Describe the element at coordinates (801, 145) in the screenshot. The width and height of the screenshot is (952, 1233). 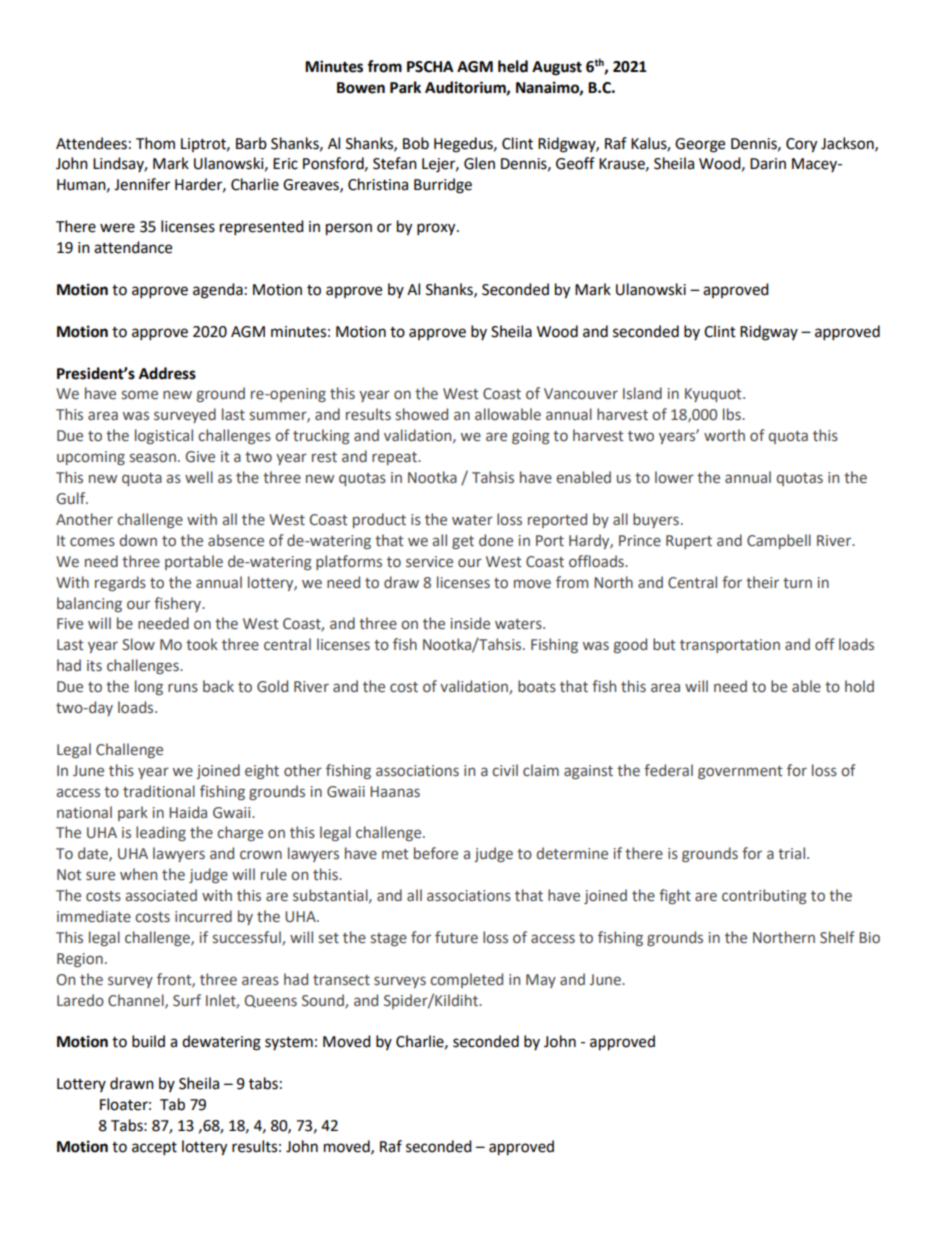
I see `Cory` at that location.
